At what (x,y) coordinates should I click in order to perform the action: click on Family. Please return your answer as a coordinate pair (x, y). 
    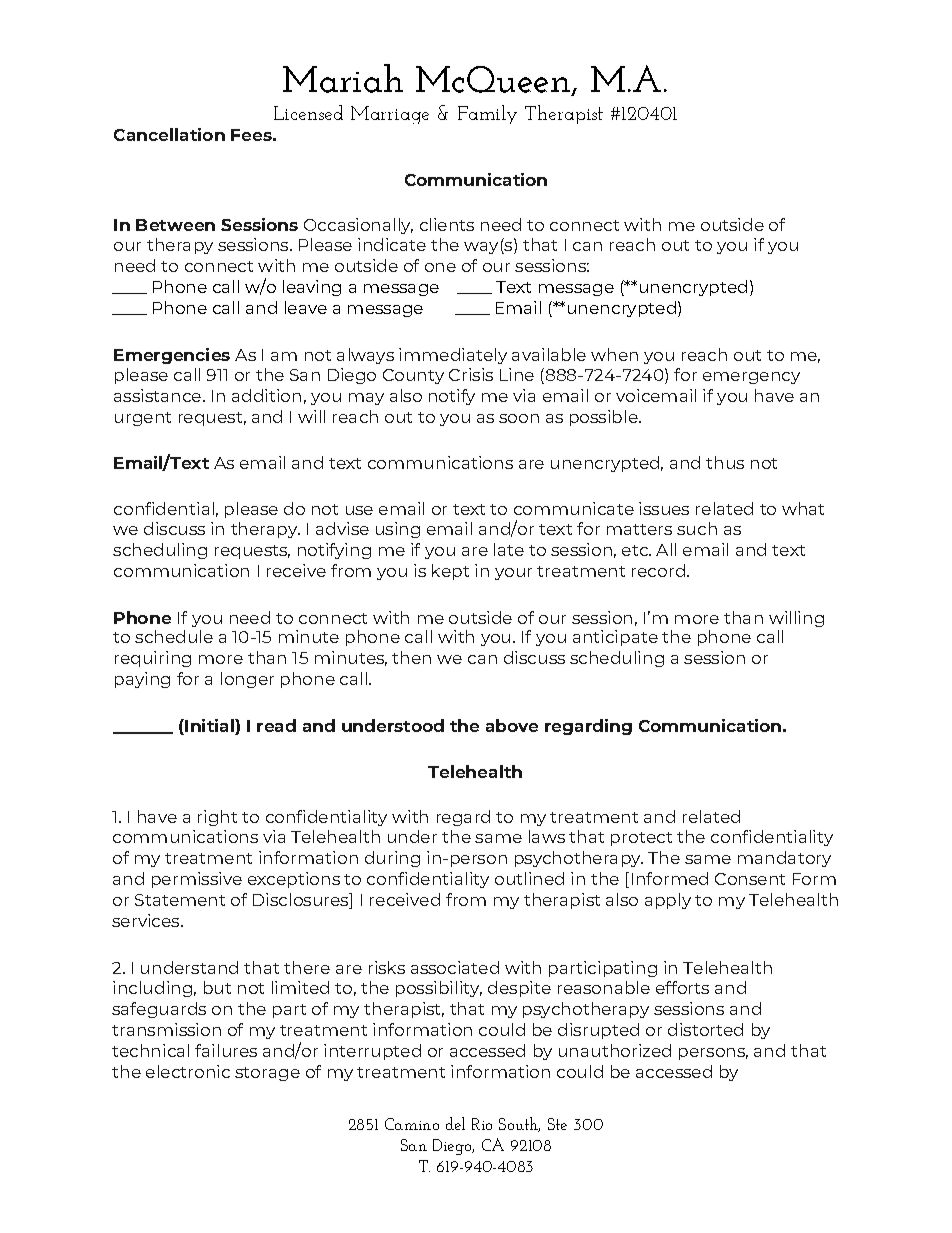
    Looking at the image, I should click on (487, 114).
